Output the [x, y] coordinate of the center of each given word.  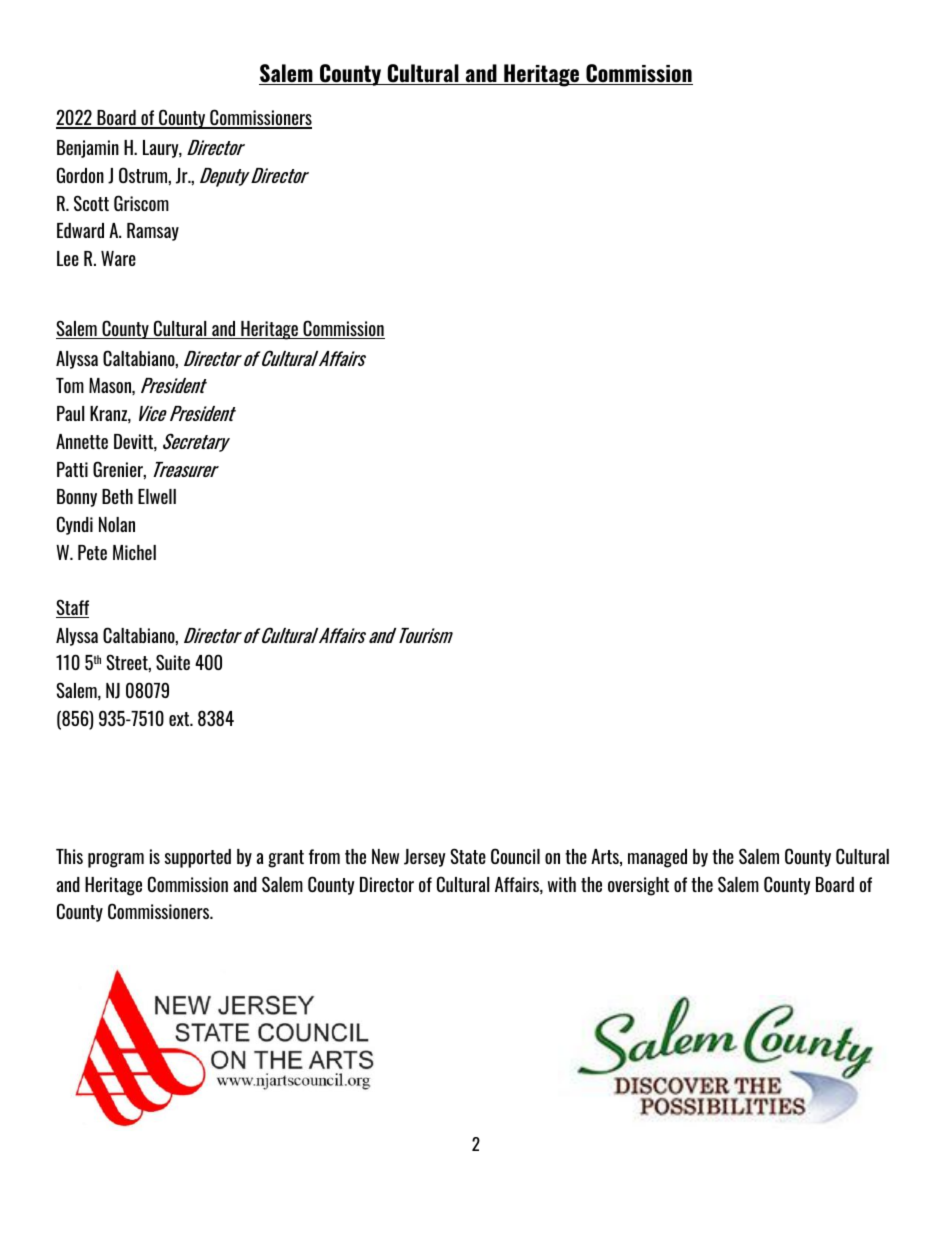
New [385, 856]
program [116, 860]
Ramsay [153, 232]
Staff [72, 608]
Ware [118, 258]
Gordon [80, 175]
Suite [173, 662]
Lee [68, 258]
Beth [117, 496]
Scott [91, 203]
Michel [134, 552]
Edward [80, 230]
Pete [92, 552]
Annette [82, 441]
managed [657, 858]
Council [515, 856]
